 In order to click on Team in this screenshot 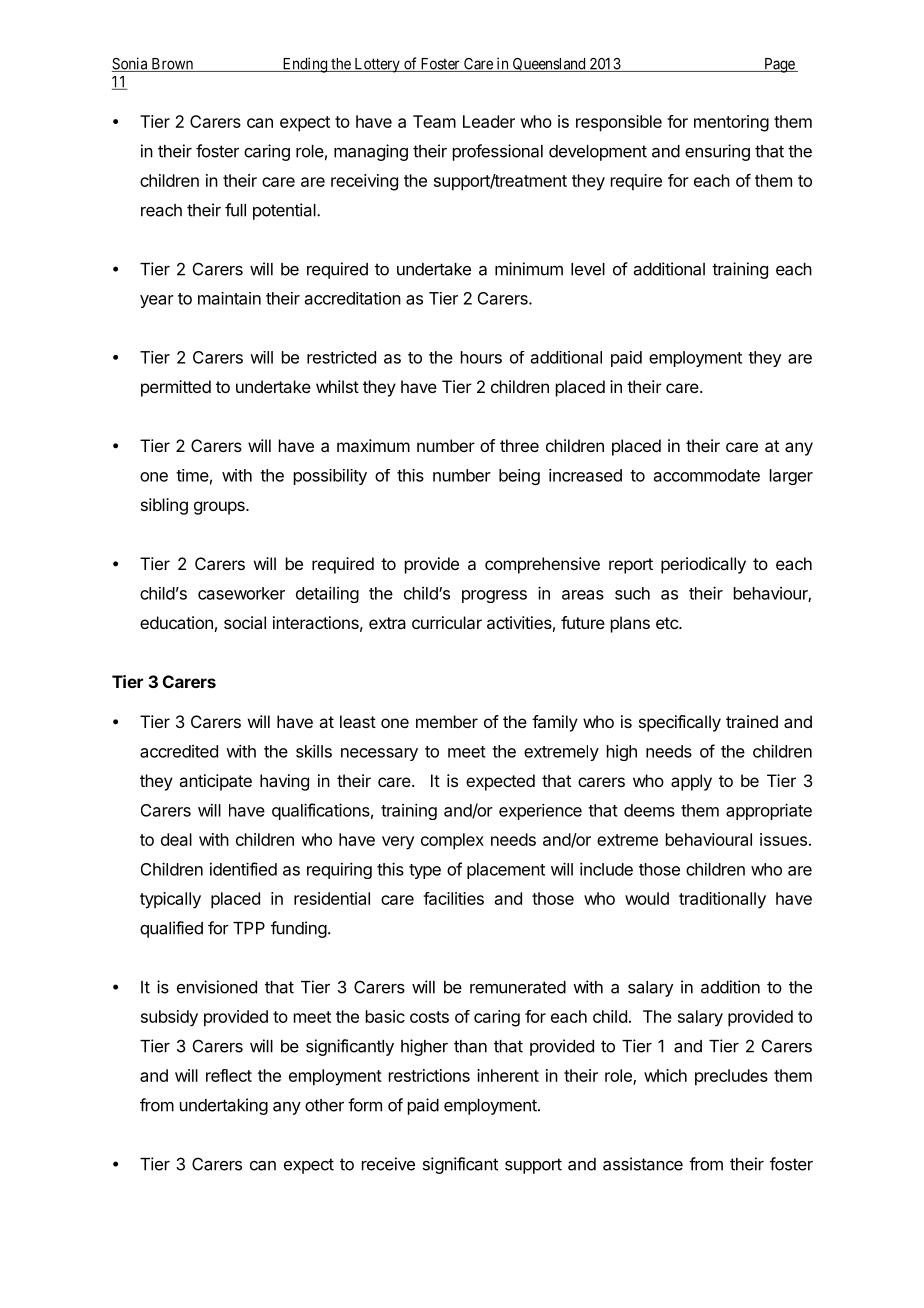, I will do `click(434, 121)`.
